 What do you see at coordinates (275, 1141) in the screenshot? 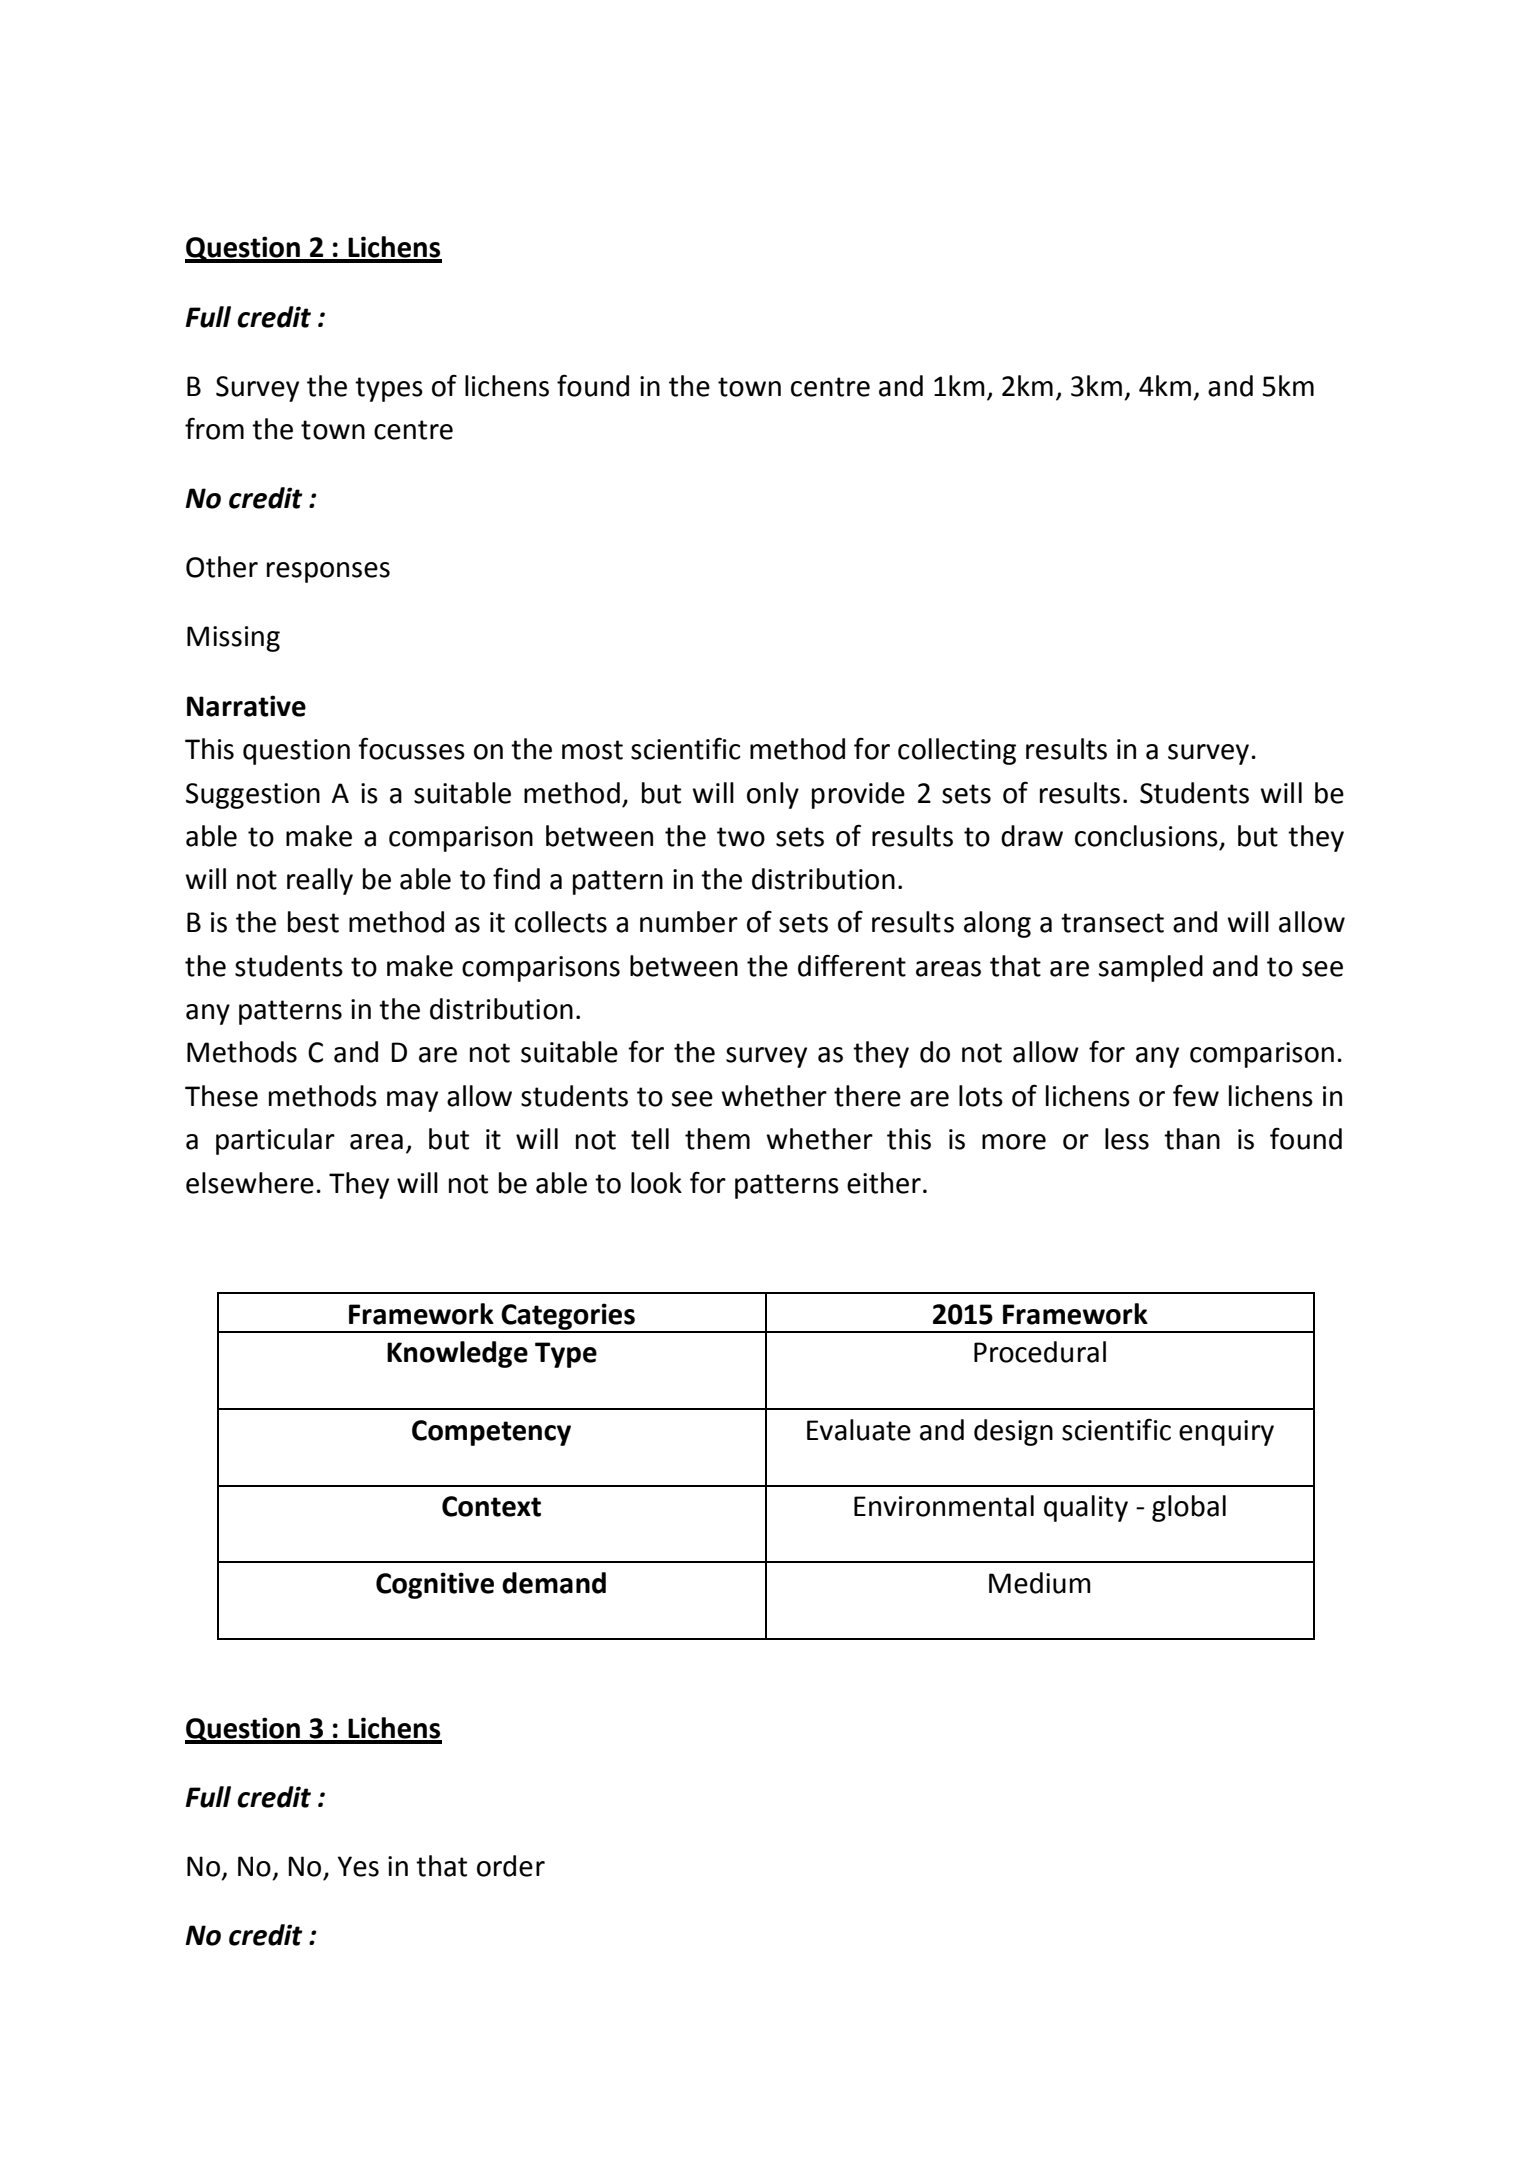
I see `particular` at bounding box center [275, 1141].
